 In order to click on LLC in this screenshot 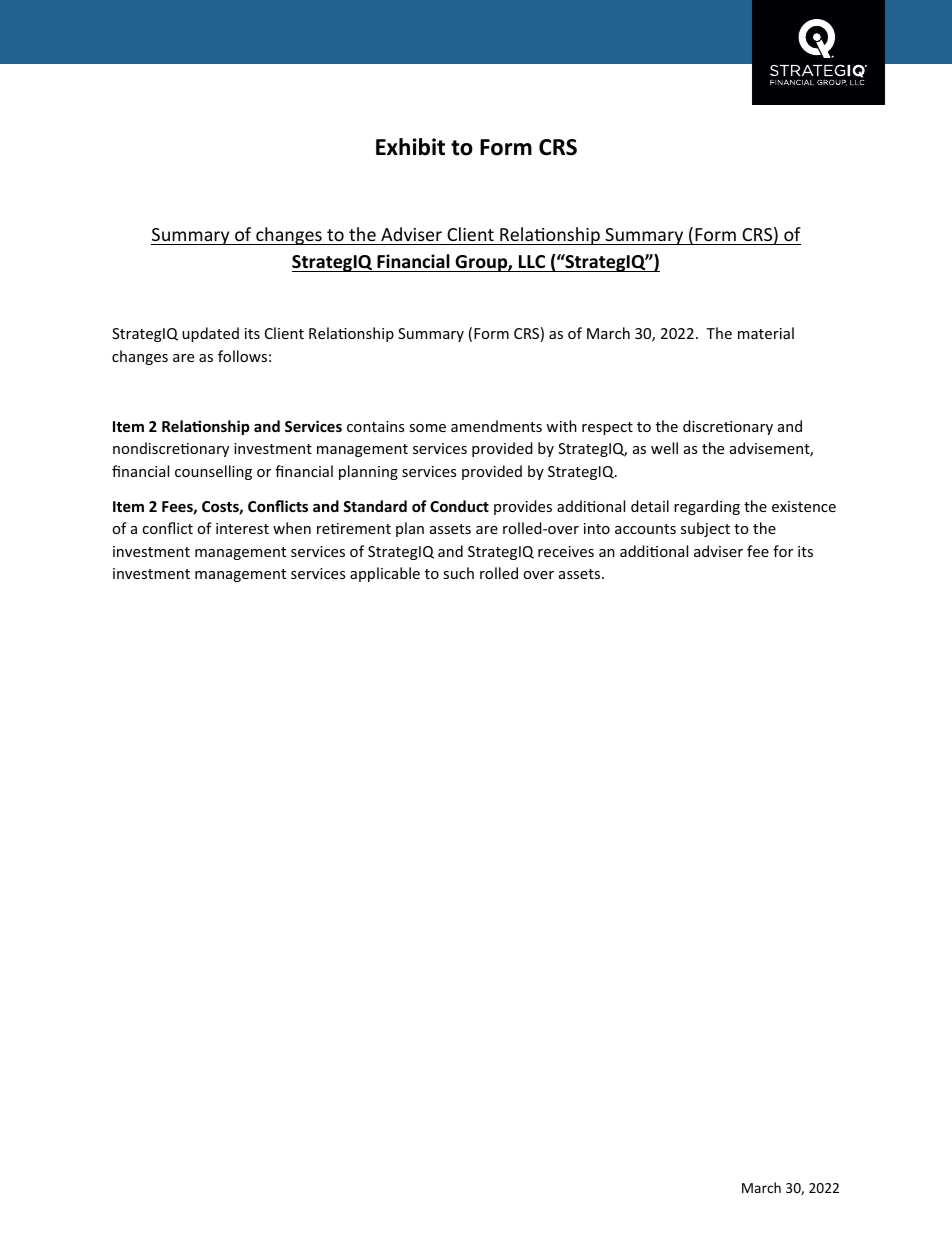, I will do `click(532, 261)`.
